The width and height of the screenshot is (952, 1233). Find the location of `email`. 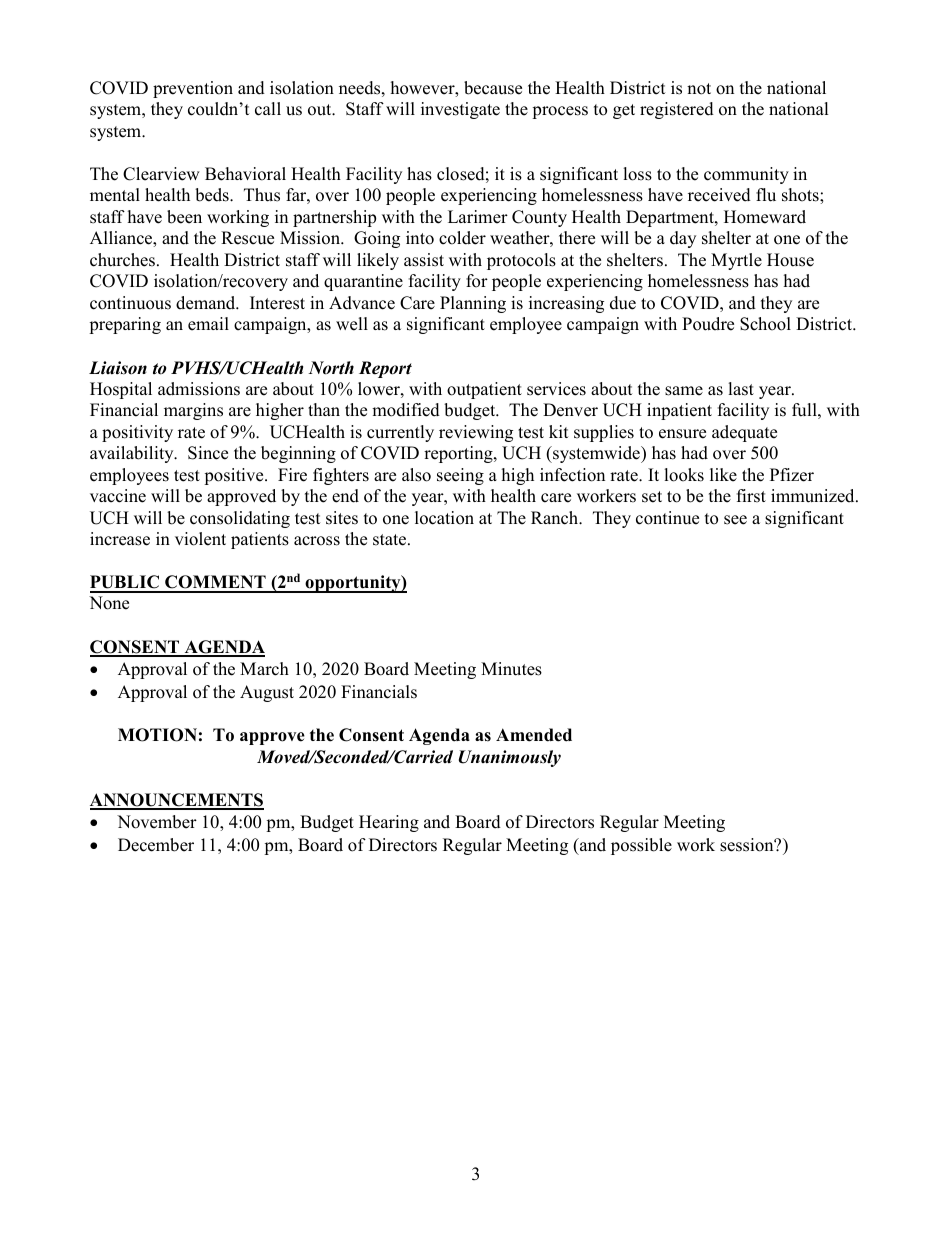

email is located at coordinates (208, 324).
